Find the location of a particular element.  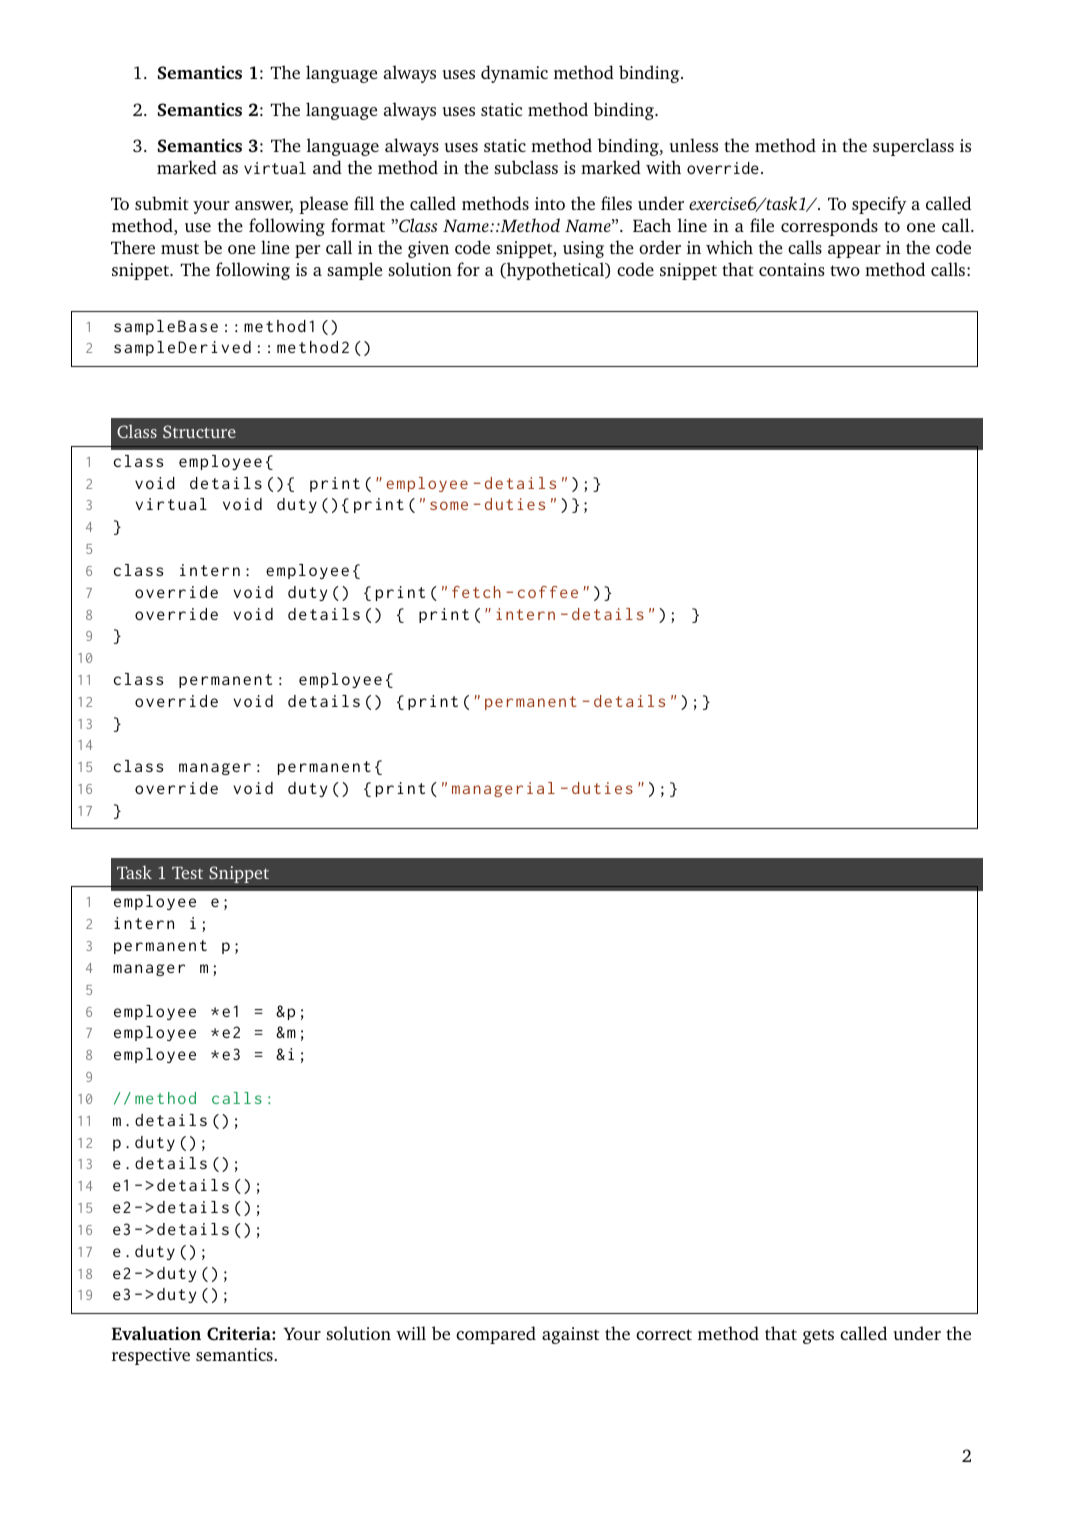

Criteria is located at coordinates (240, 1333).
